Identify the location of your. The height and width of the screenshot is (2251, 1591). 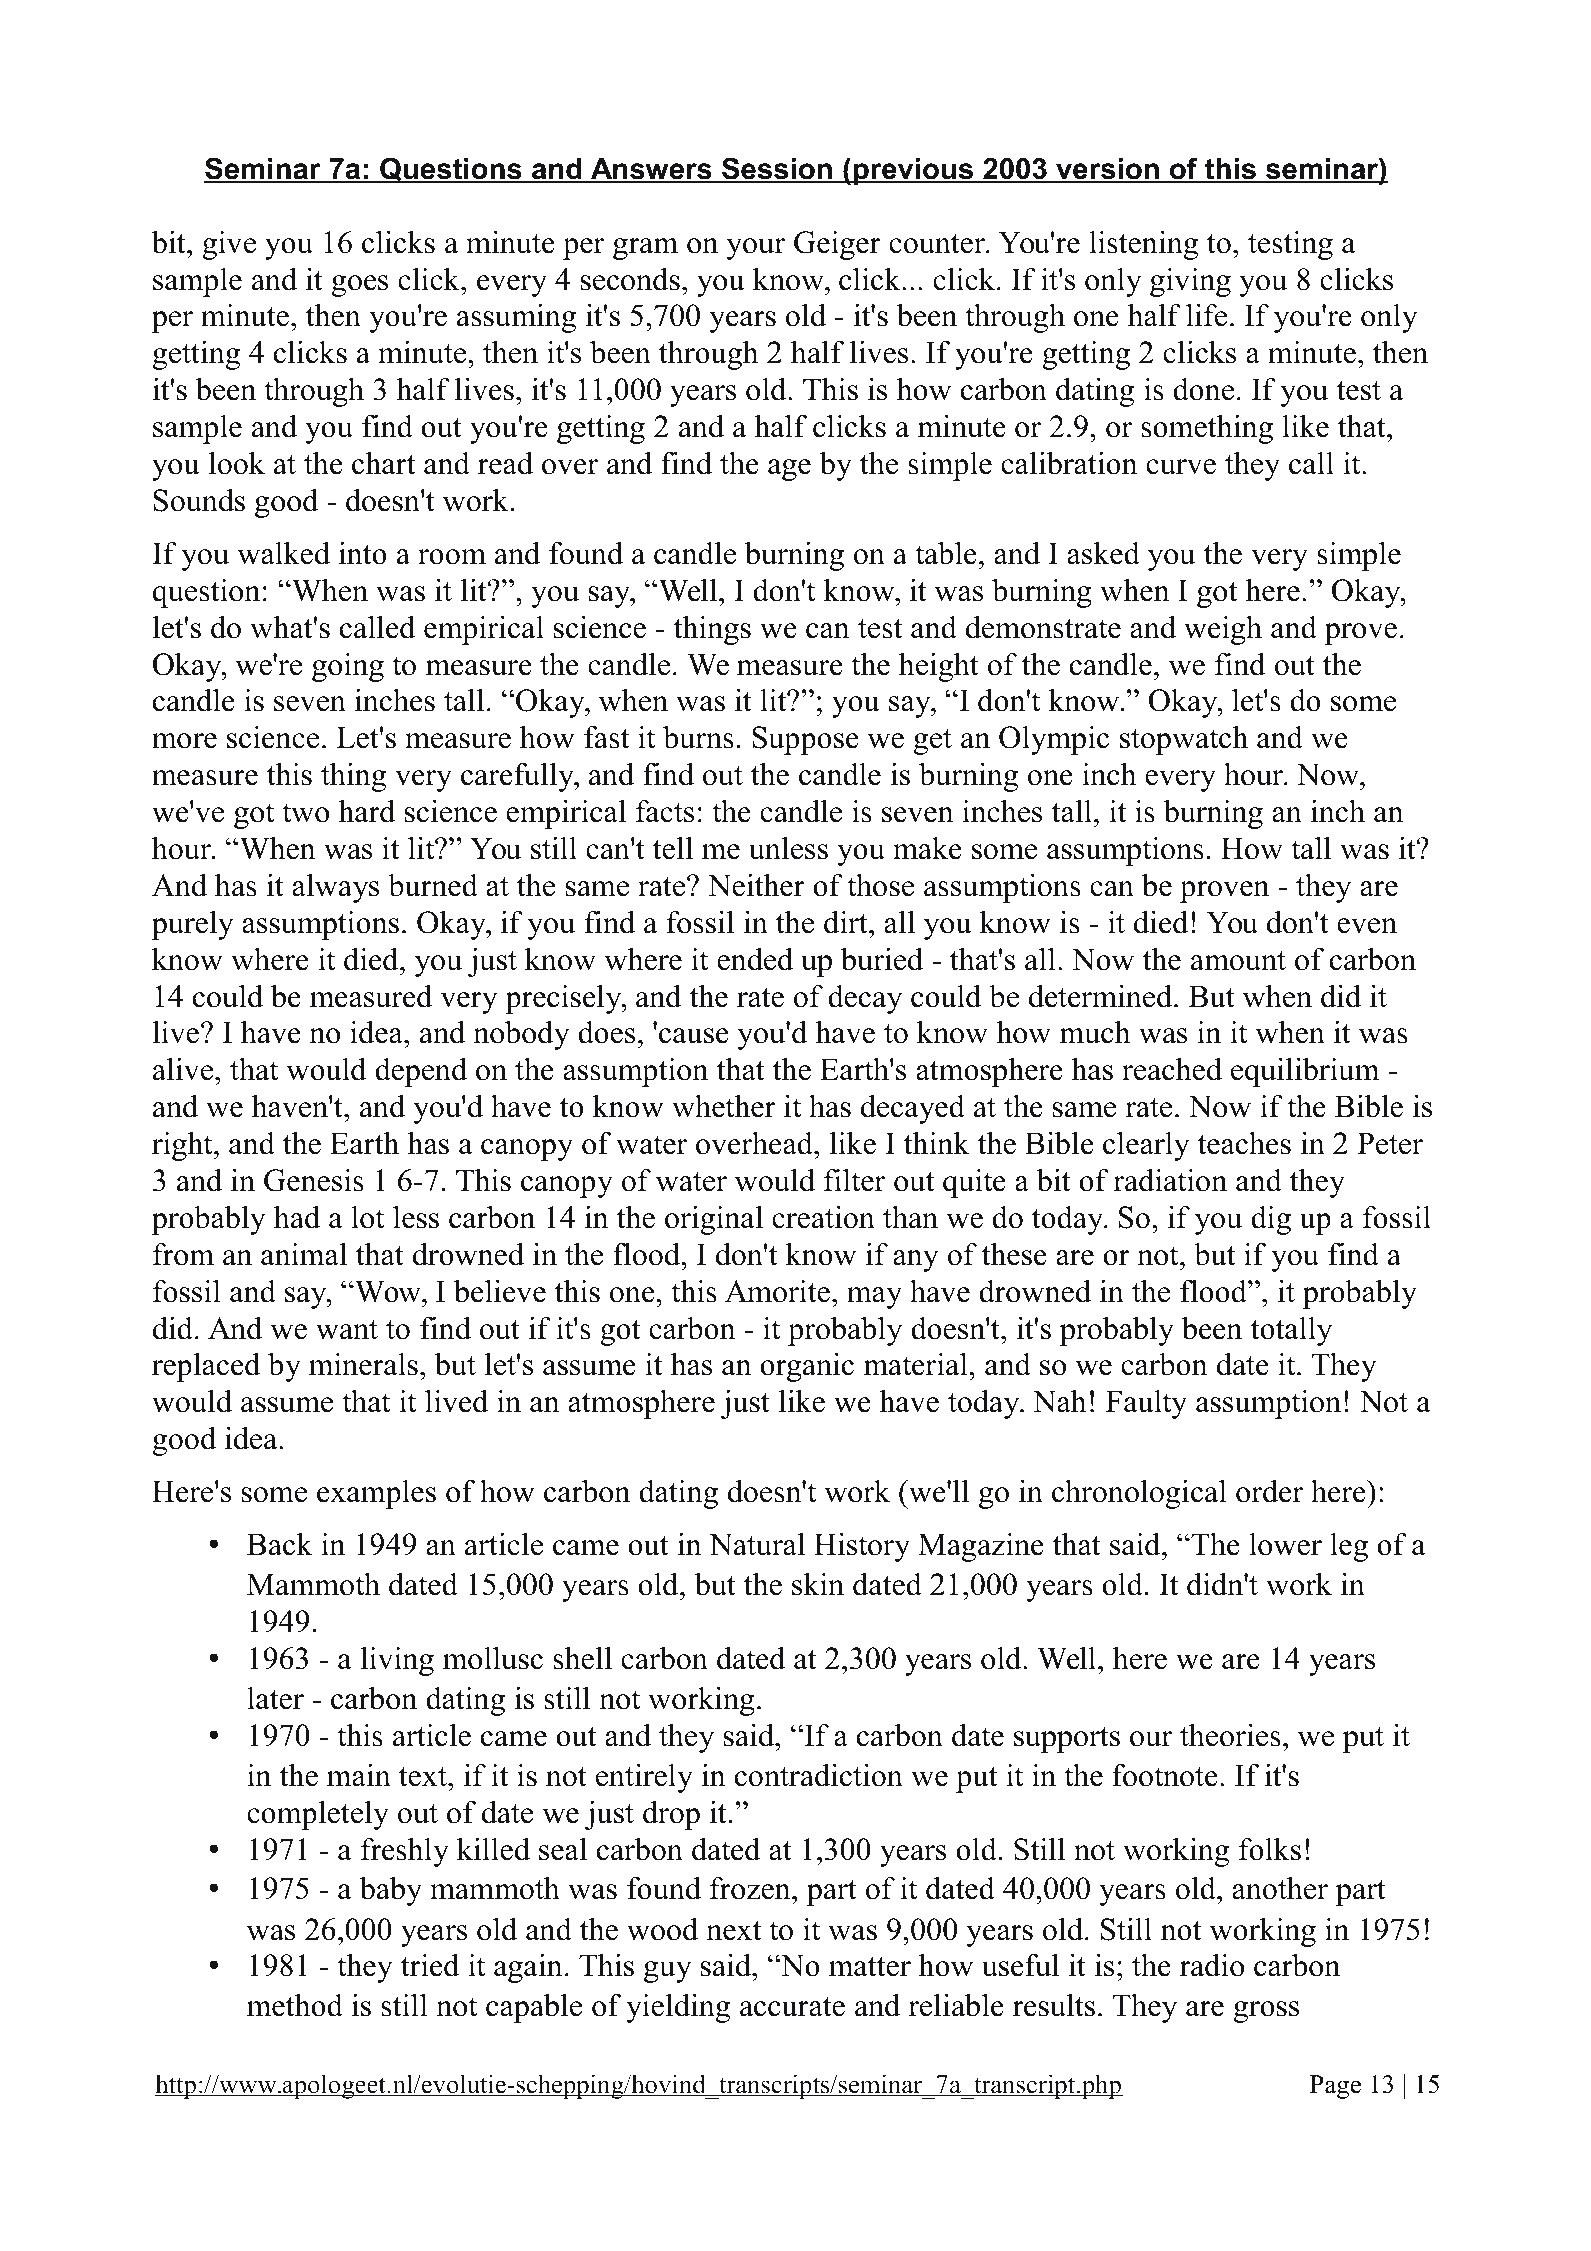
(755, 249).
